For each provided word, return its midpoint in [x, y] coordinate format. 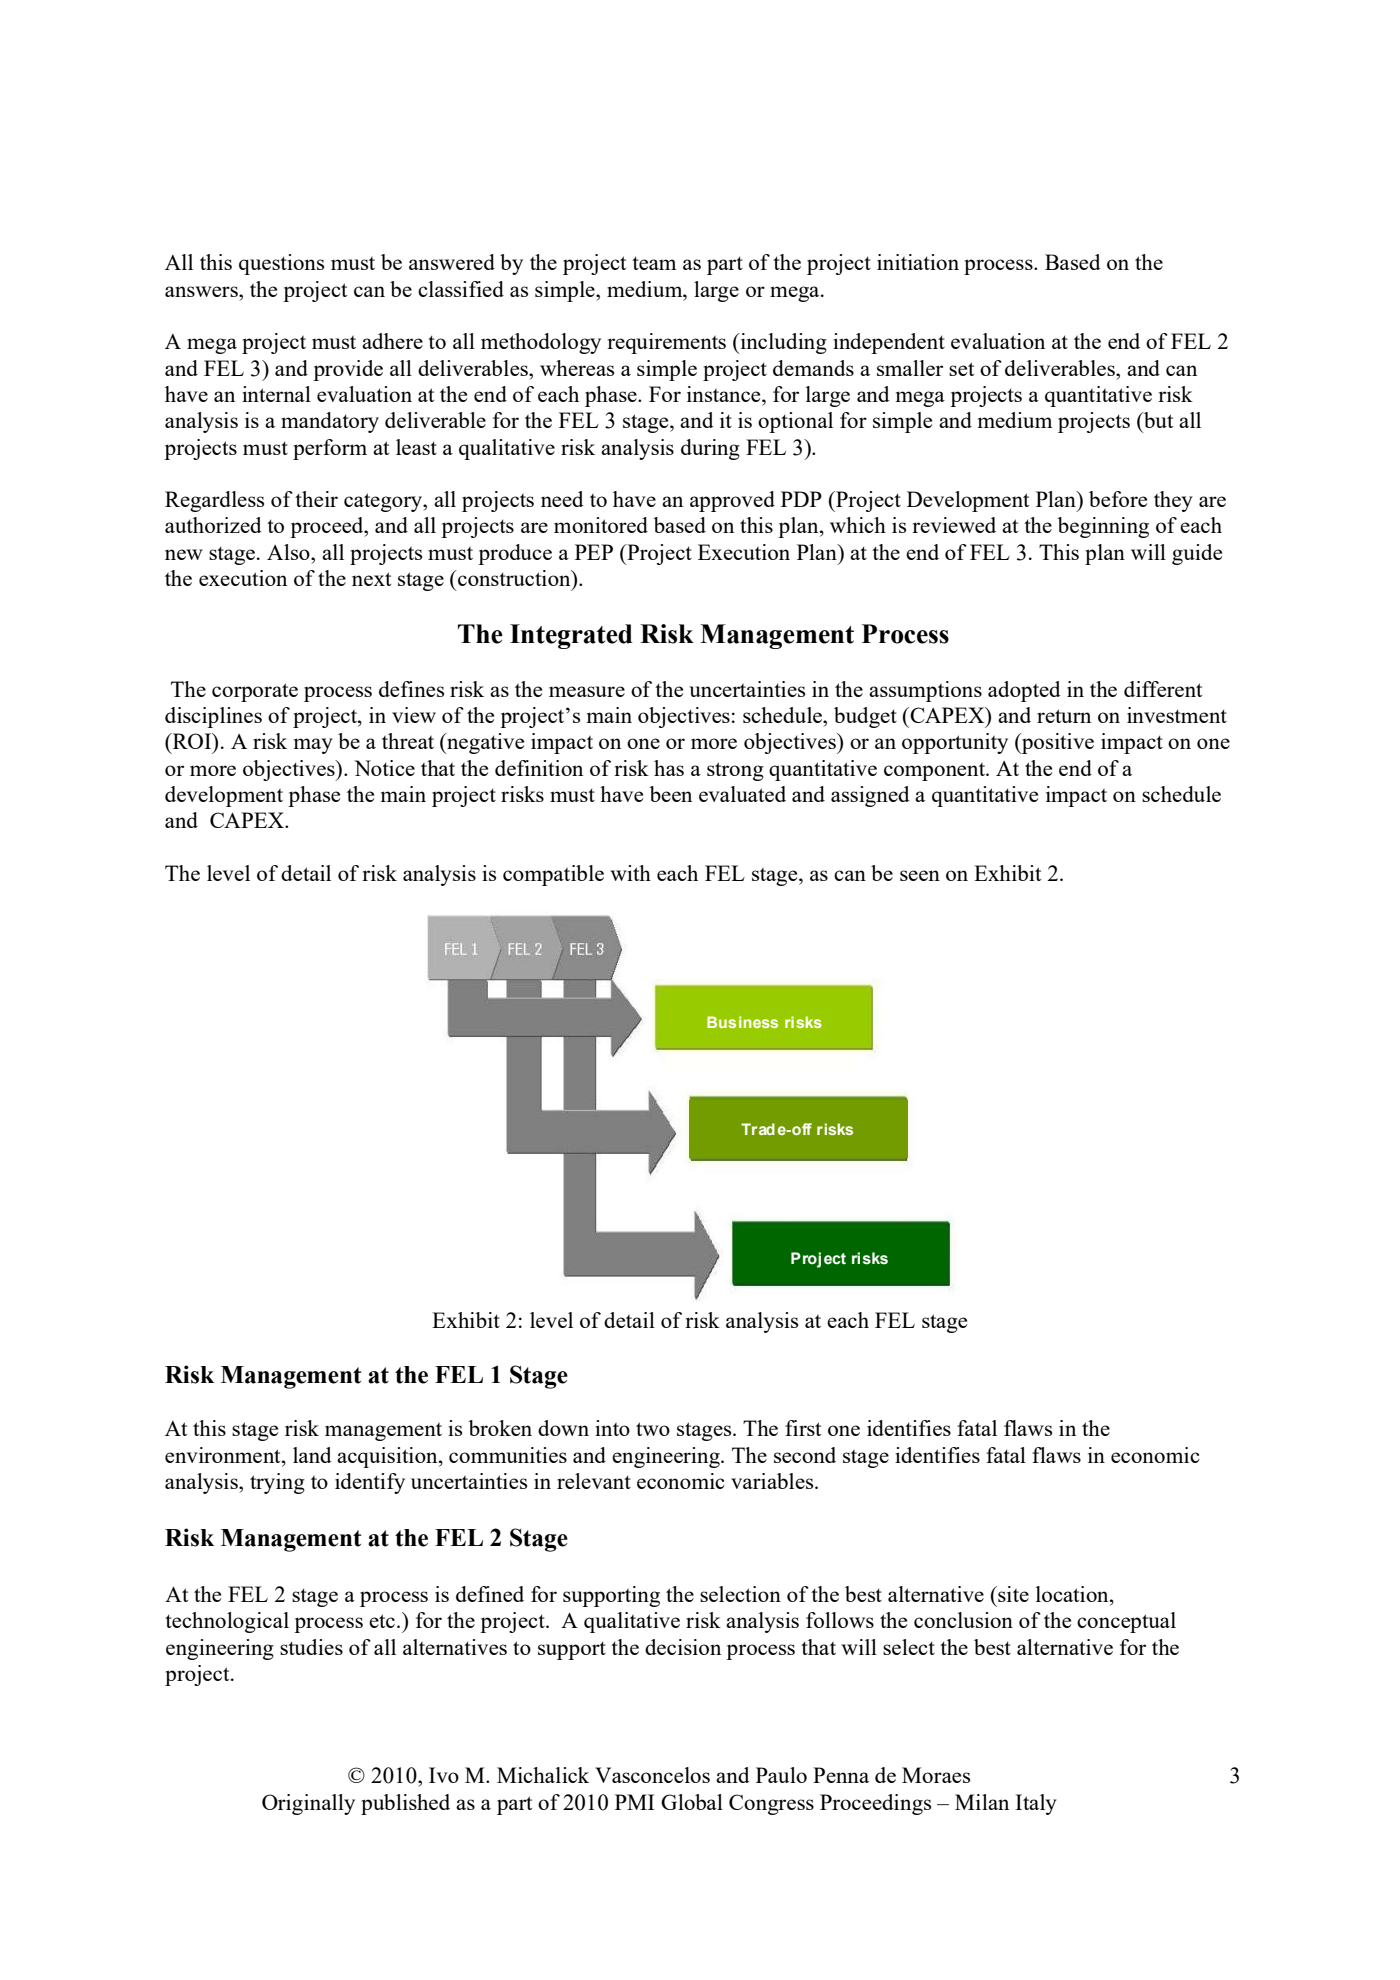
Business [742, 1022]
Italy [1036, 1804]
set [961, 369]
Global [692, 1802]
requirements [666, 343]
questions [281, 264]
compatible [553, 875]
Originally [308, 1804]
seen [920, 875]
